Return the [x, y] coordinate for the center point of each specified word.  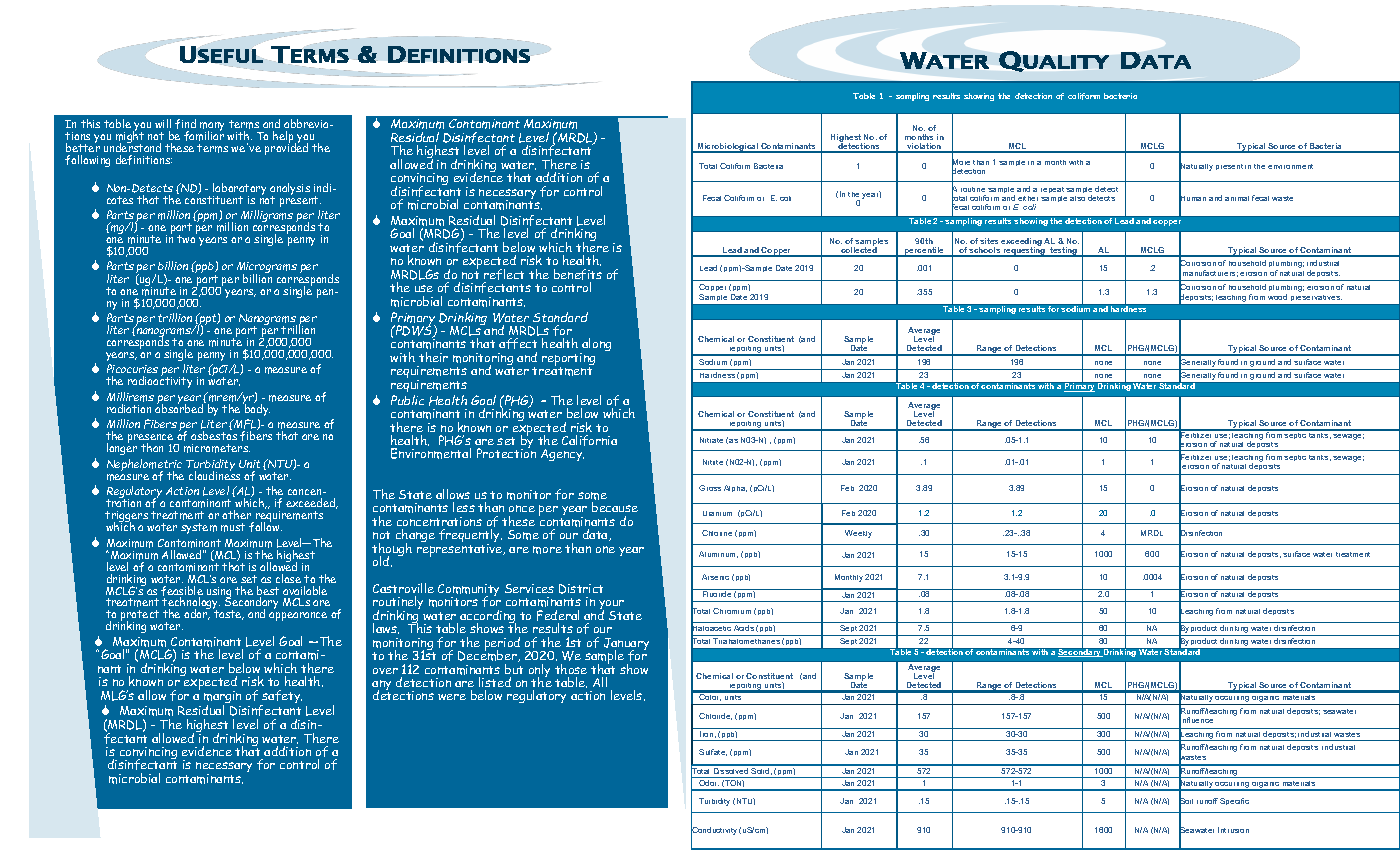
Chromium [732, 611]
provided [286, 148]
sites [989, 241]
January [626, 645]
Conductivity [714, 831]
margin [222, 698]
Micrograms [267, 269]
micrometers [217, 448]
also [1077, 198]
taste [229, 615]
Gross [710, 488]
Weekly [858, 534]
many [212, 128]
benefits [578, 276]
